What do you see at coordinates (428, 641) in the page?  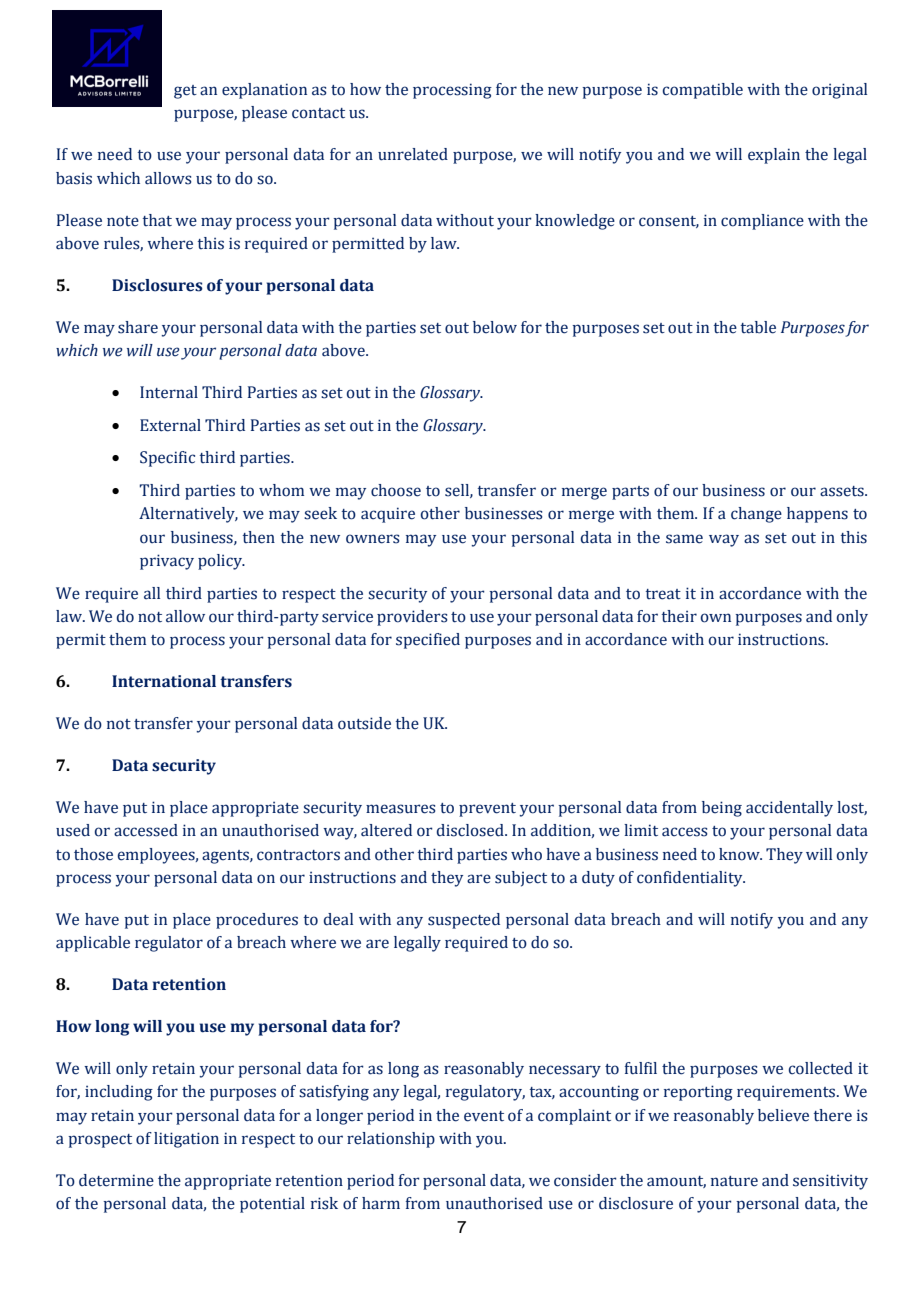 I see `specified` at bounding box center [428, 641].
